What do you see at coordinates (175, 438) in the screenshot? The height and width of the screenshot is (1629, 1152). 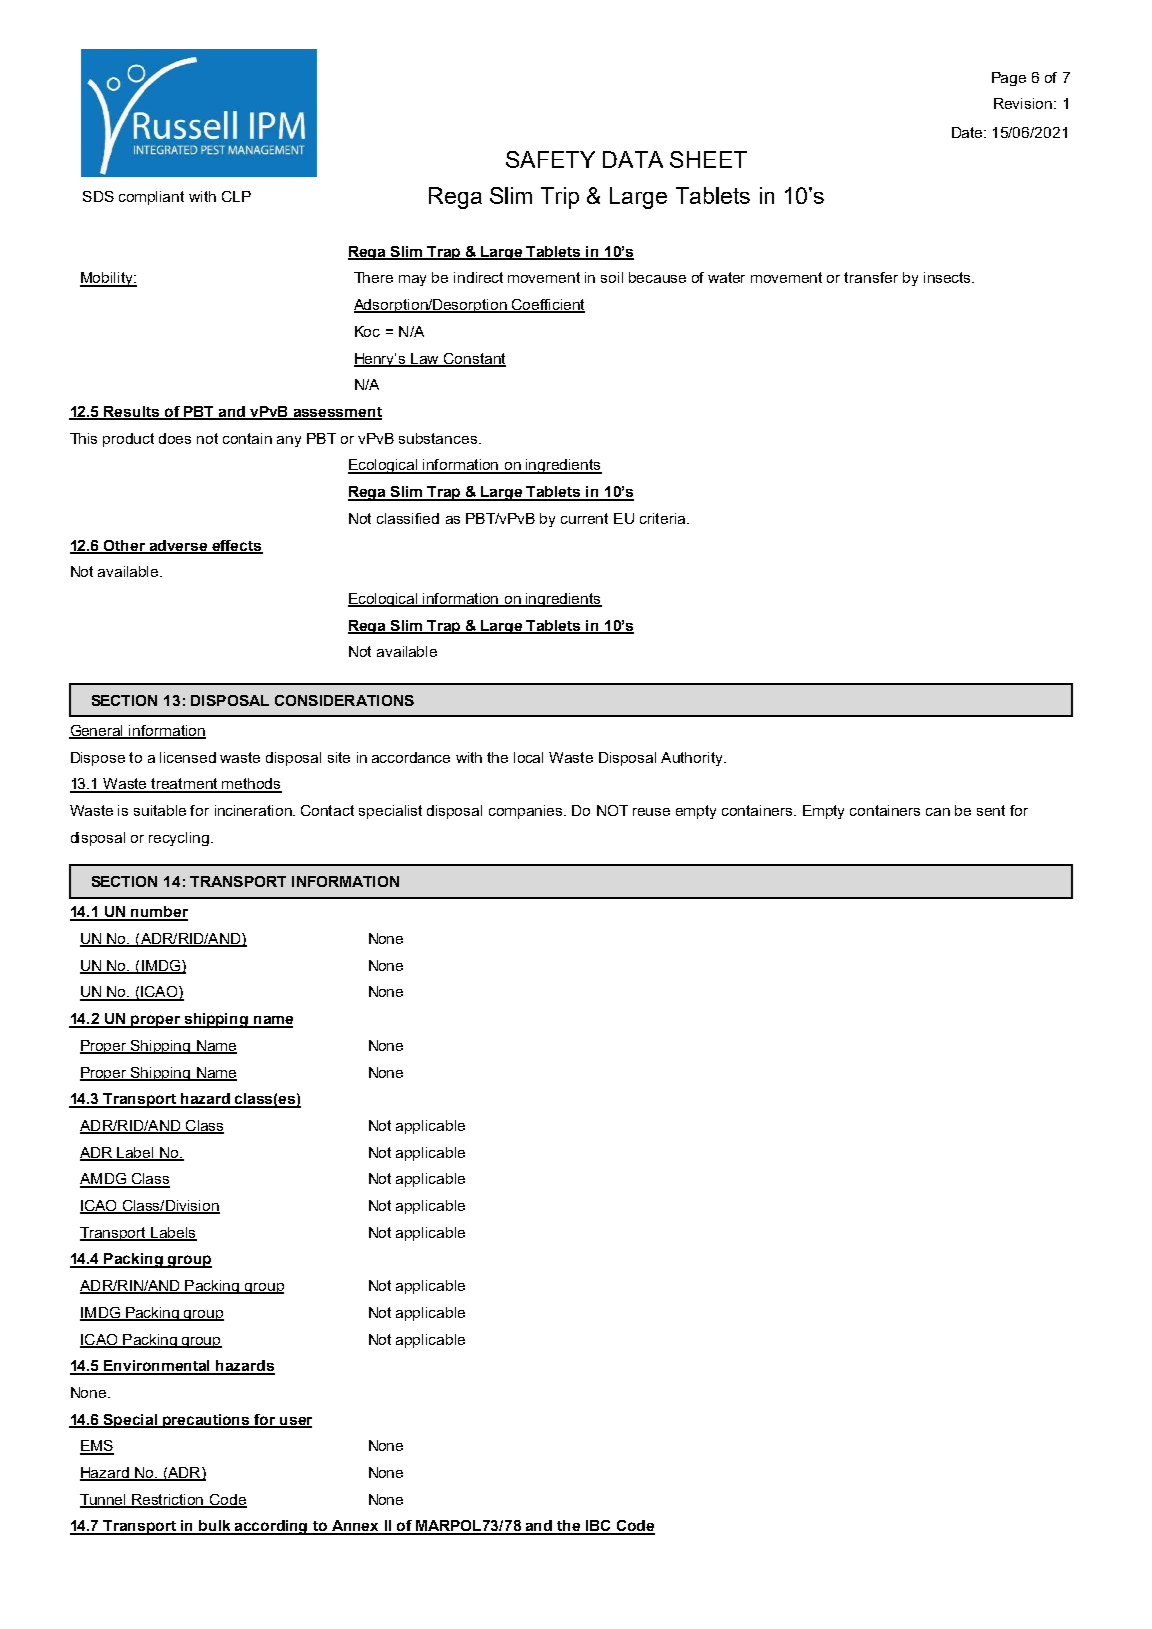 I see `does` at bounding box center [175, 438].
